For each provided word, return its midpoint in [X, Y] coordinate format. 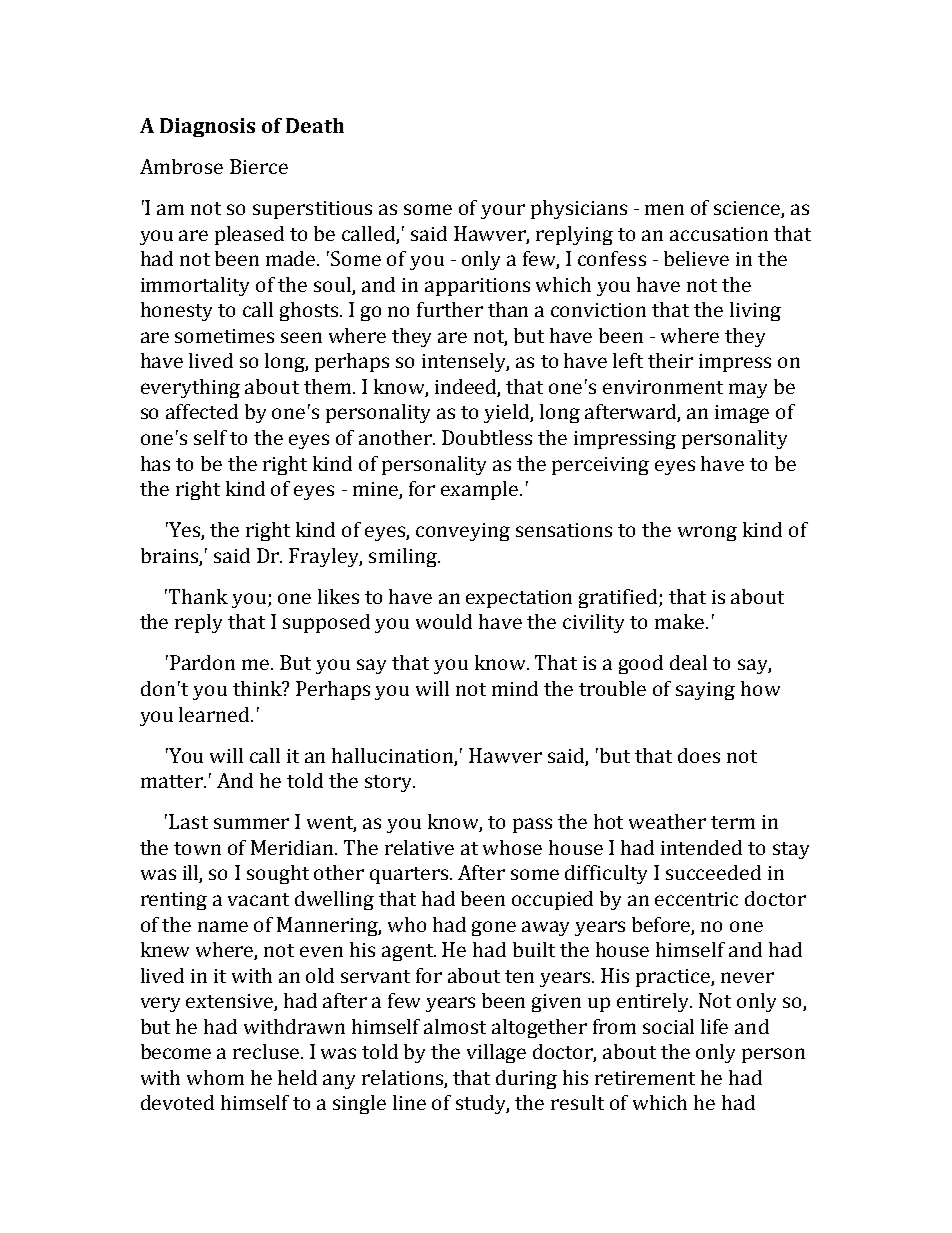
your [503, 211]
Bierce [259, 166]
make [681, 621]
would [444, 621]
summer [251, 823]
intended [701, 847]
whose [512, 847]
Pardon [202, 662]
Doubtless [487, 437]
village [496, 1053]
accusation [719, 234]
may [748, 390]
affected [202, 411]
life [714, 1026]
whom [215, 1077]
